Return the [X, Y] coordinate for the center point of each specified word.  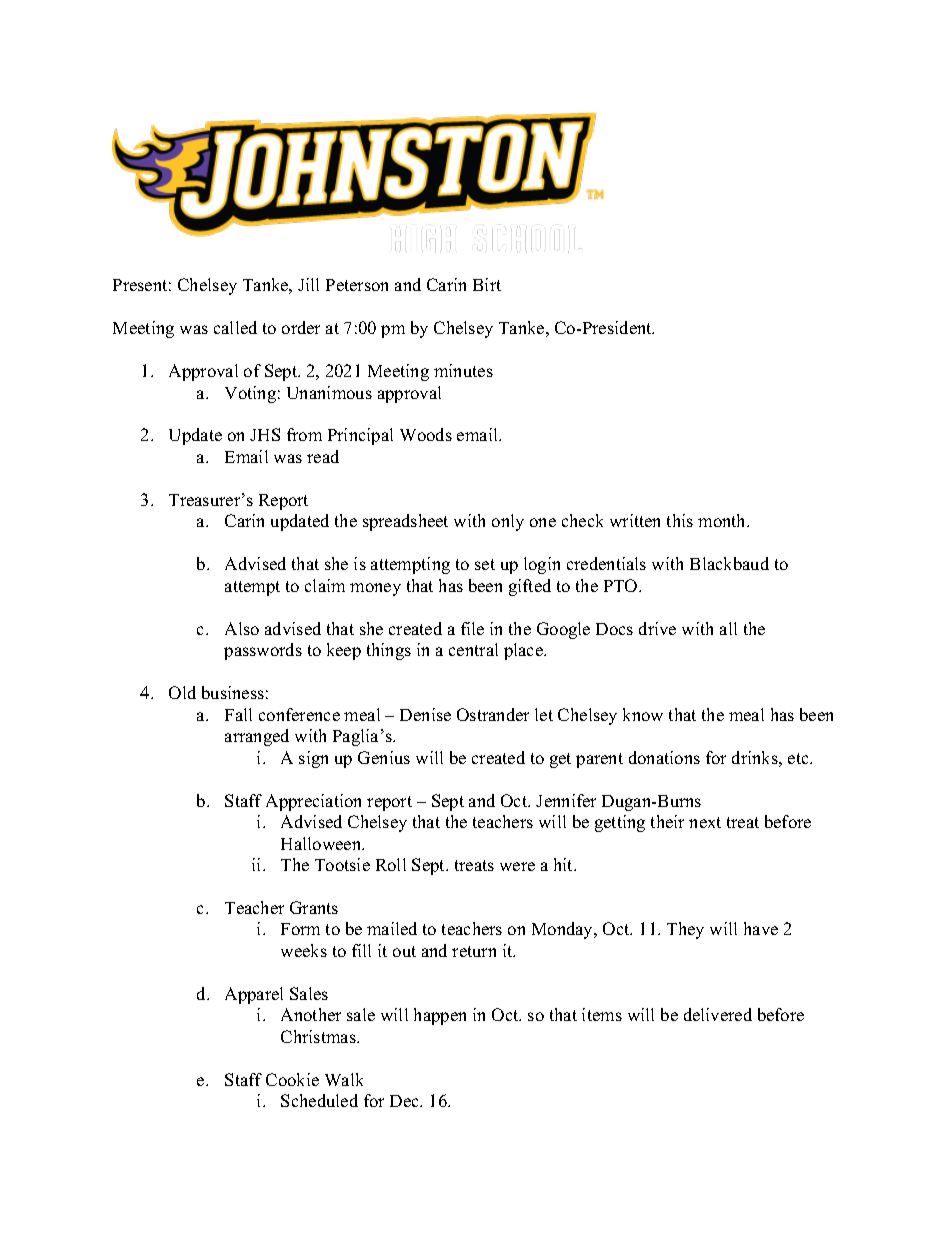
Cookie [292, 1079]
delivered [718, 1014]
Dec [405, 1101]
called [235, 327]
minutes [463, 370]
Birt [487, 284]
